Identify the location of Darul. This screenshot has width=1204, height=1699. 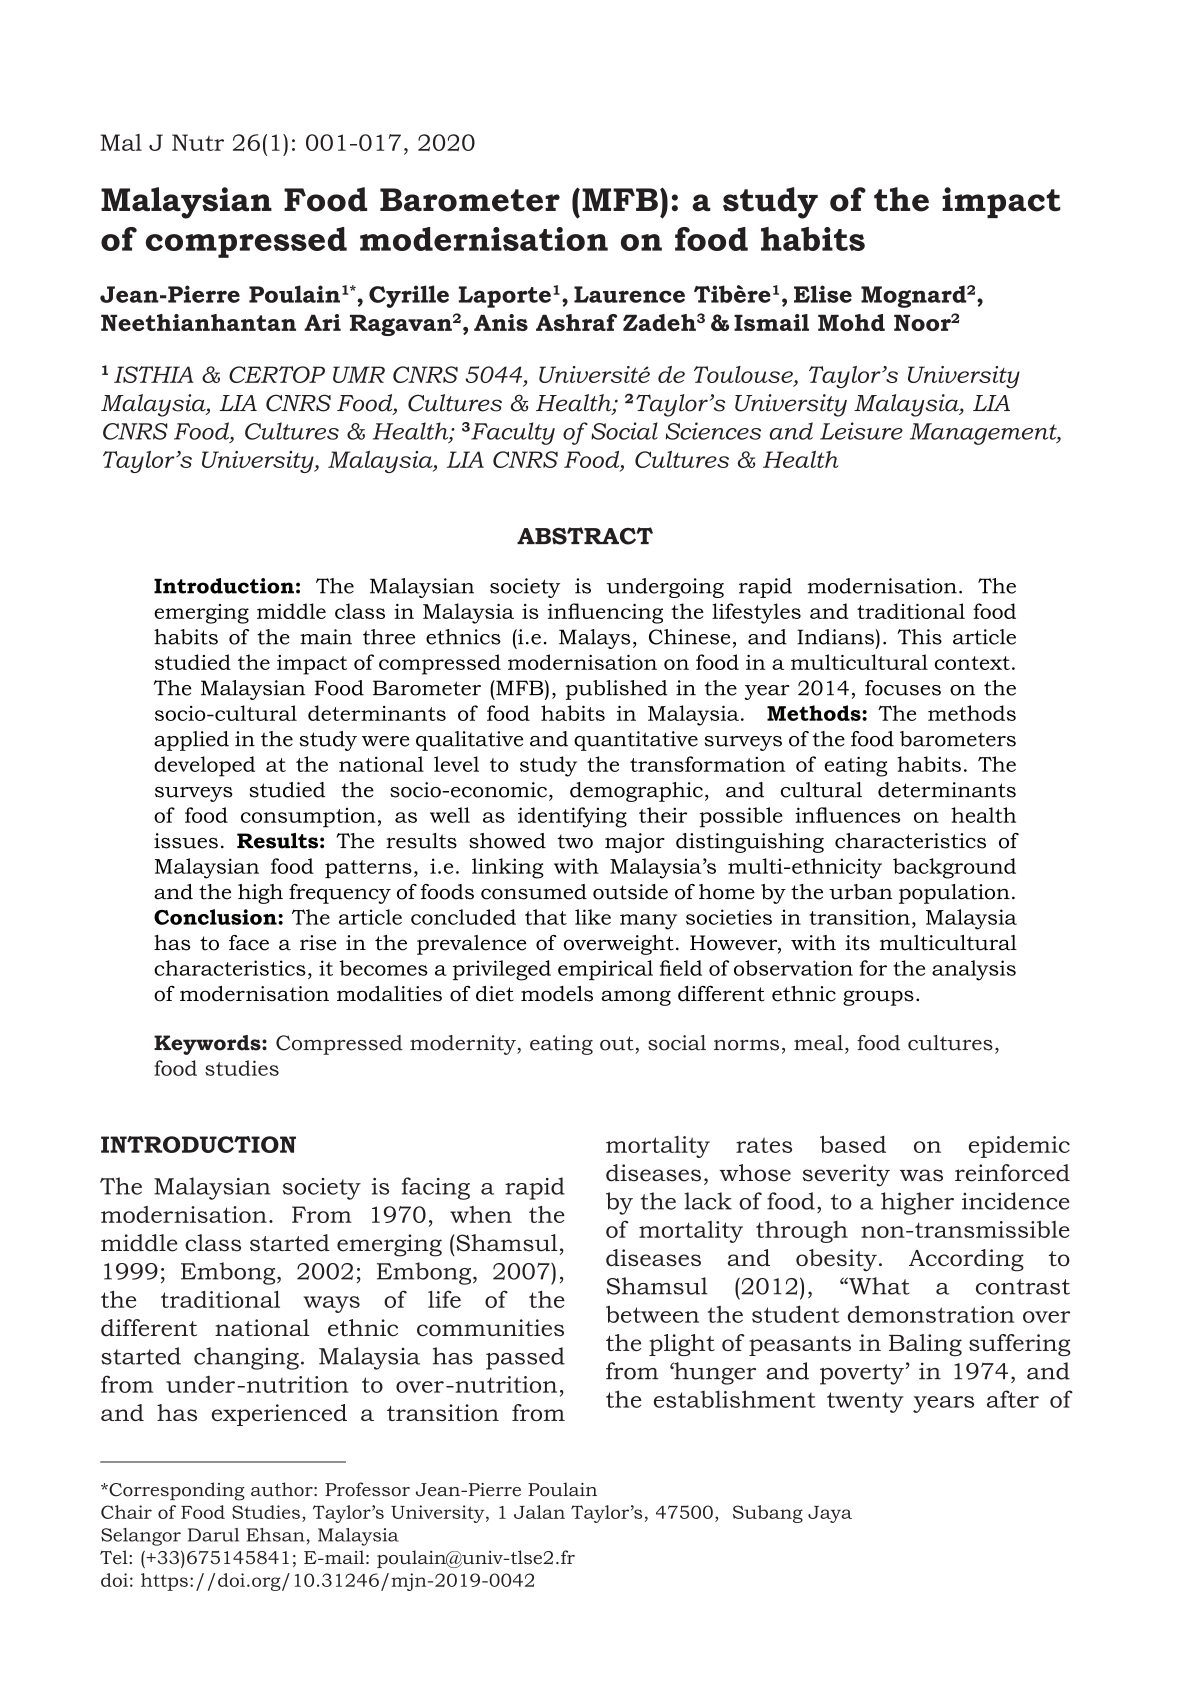
(213, 1535).
